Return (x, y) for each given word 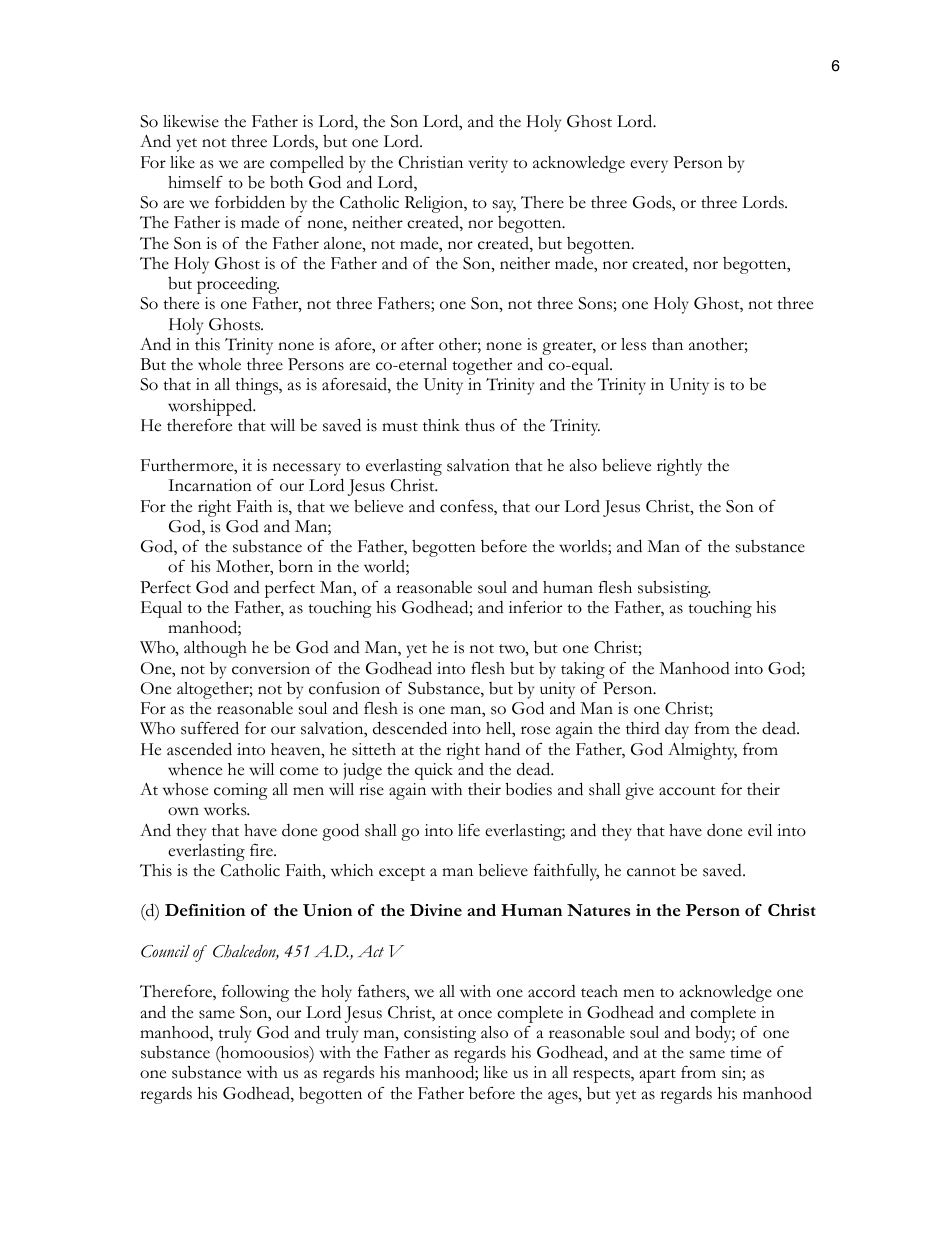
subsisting (674, 589)
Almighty (702, 751)
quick (434, 771)
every (649, 166)
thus (480, 425)
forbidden (250, 202)
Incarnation (210, 485)
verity (488, 164)
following (255, 993)
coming (241, 791)
